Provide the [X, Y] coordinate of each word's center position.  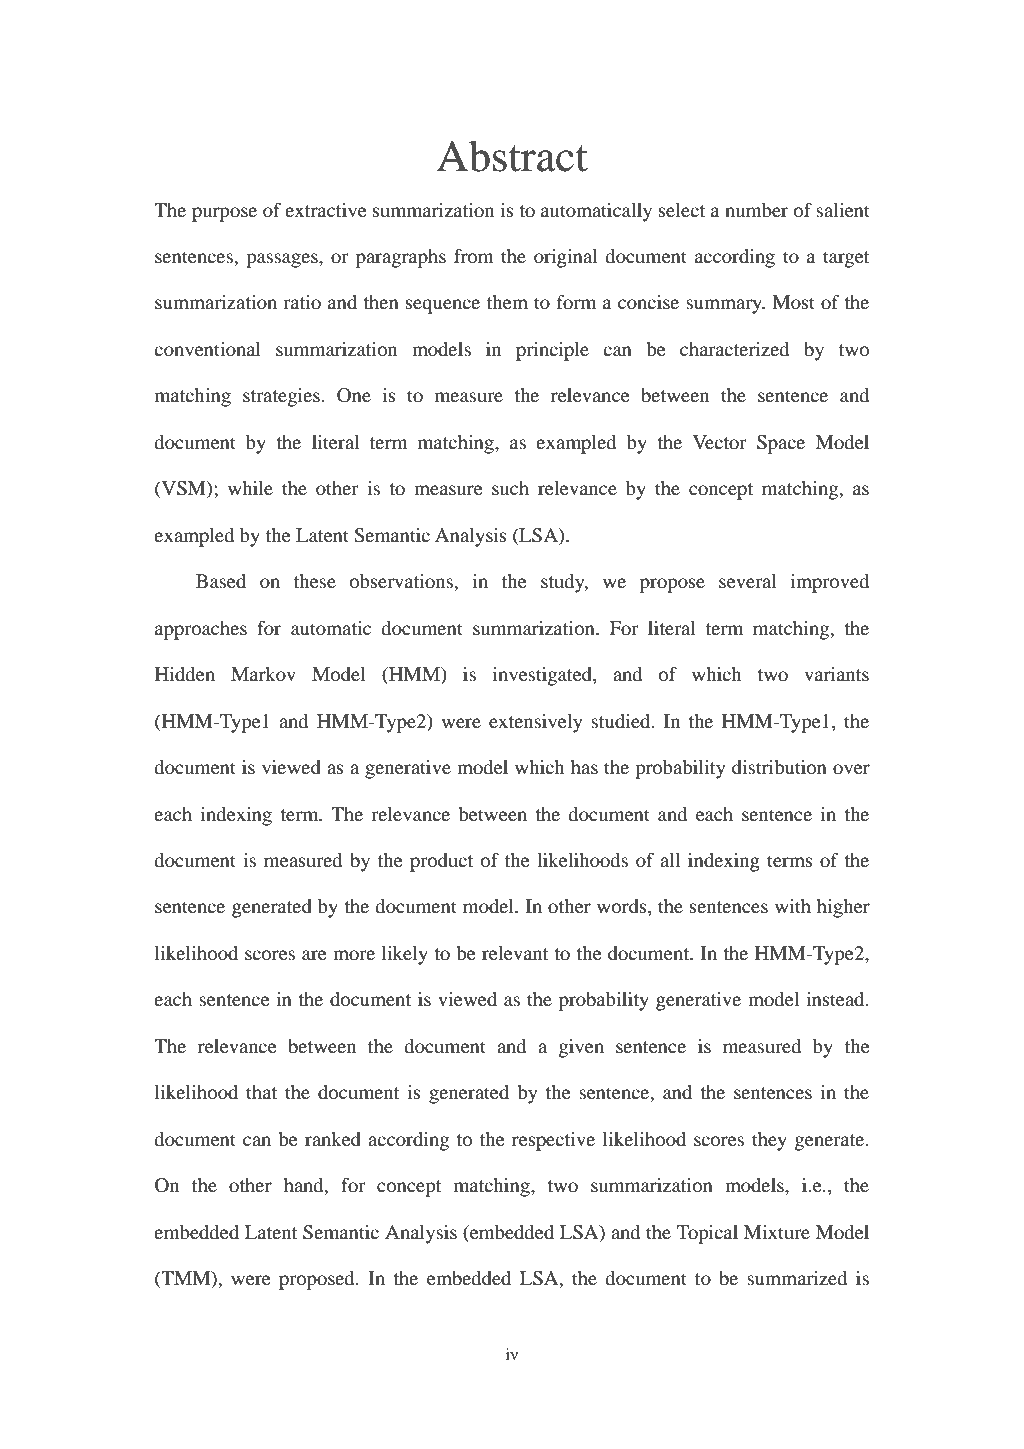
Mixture [777, 1232]
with [793, 906]
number [756, 210]
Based [221, 581]
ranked [333, 1139]
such [510, 488]
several [748, 581]
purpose [224, 214]
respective [553, 1141]
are [314, 955]
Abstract [512, 156]
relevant [515, 953]
